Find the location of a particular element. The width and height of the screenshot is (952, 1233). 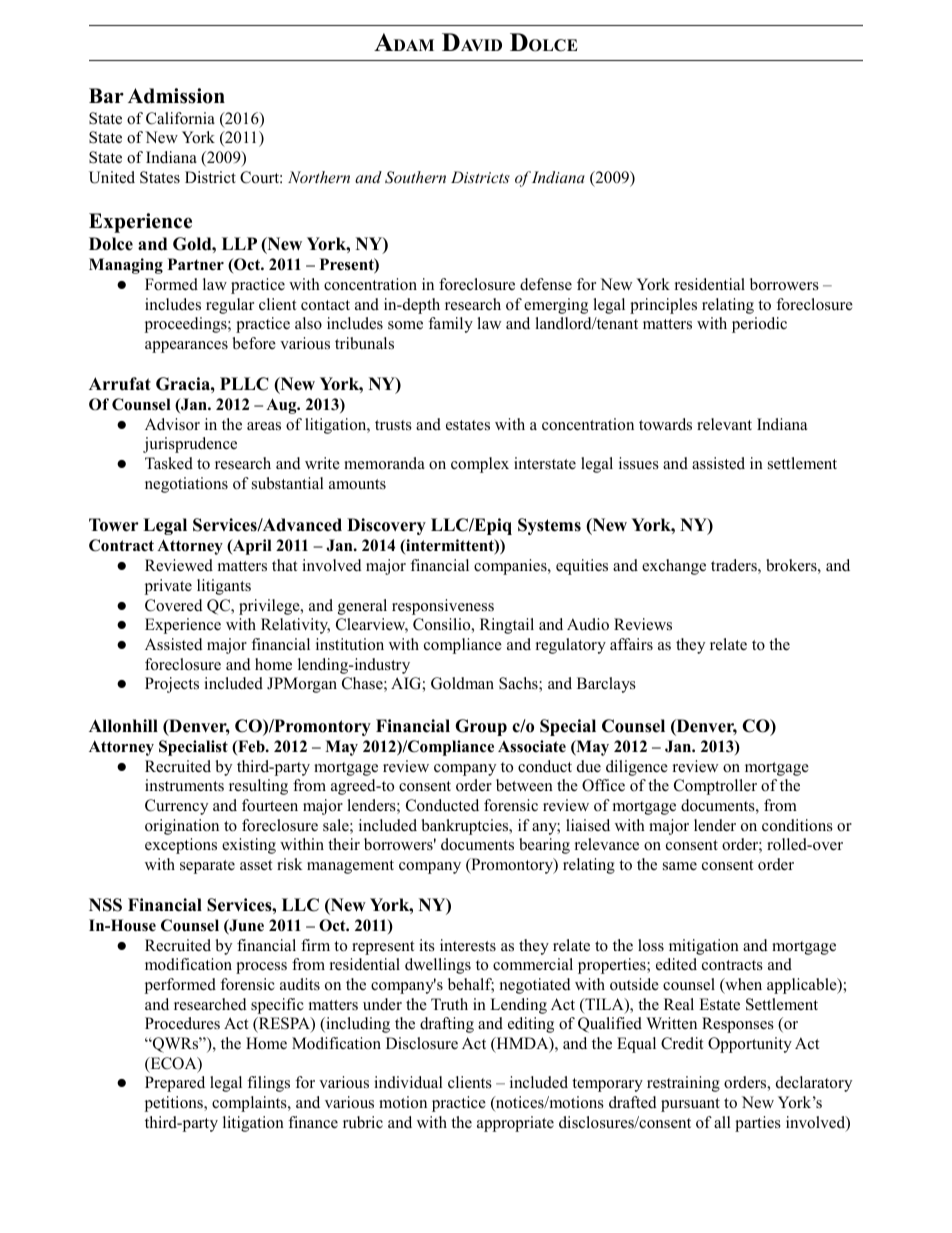

Group is located at coordinates (481, 727).
